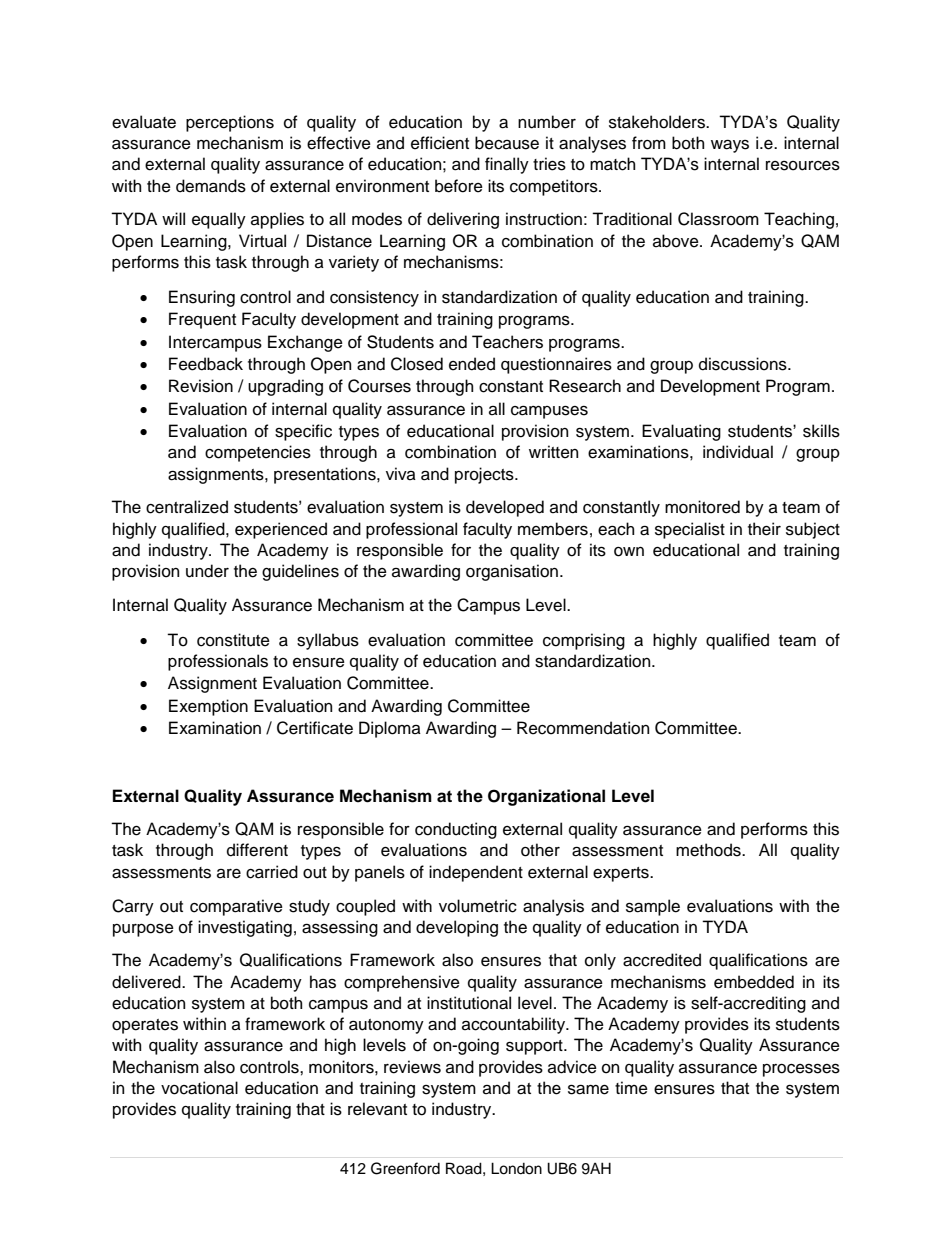 The image size is (952, 1233). I want to click on comprising, so click(584, 641).
